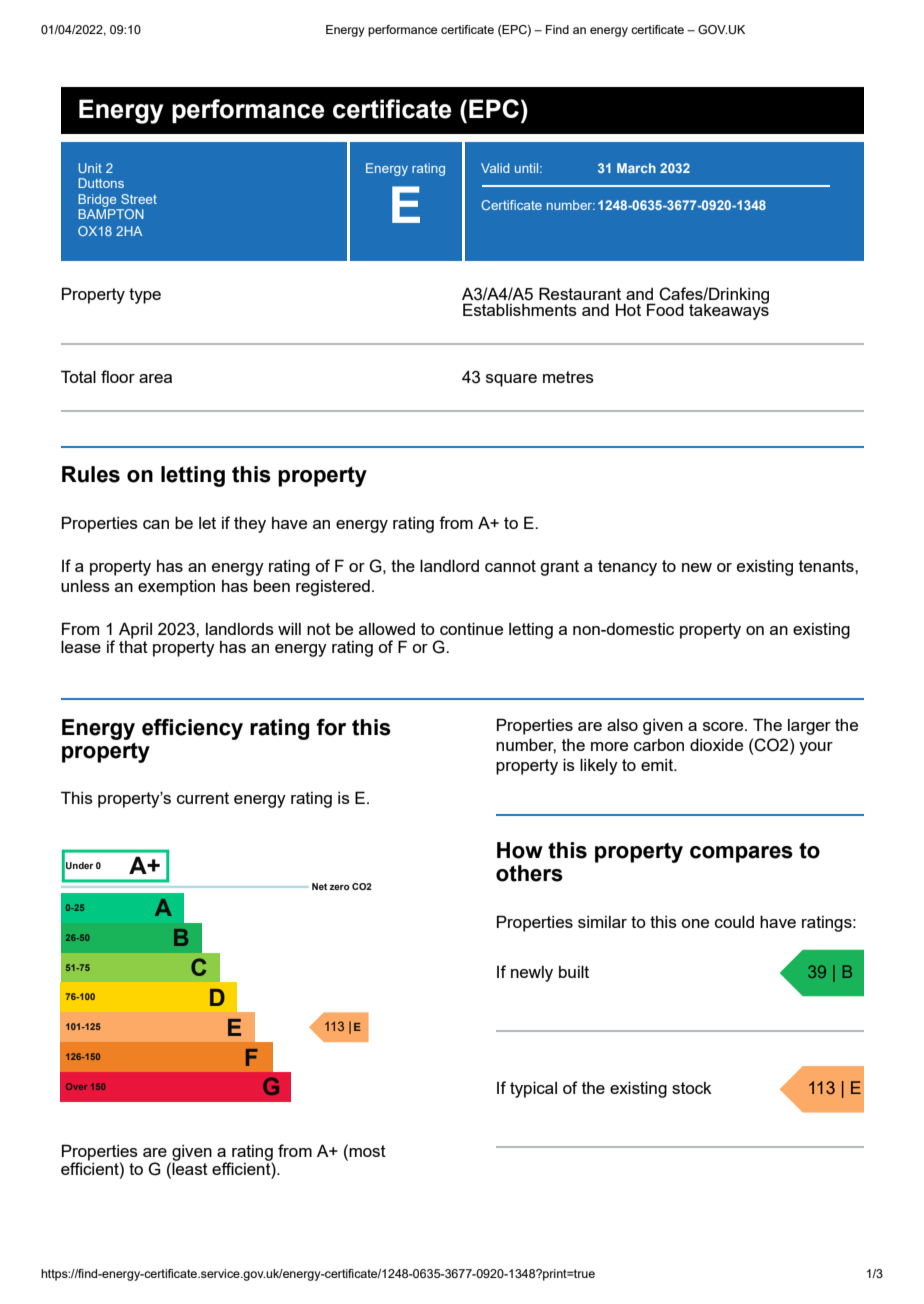  I want to click on Street, so click(139, 199).
